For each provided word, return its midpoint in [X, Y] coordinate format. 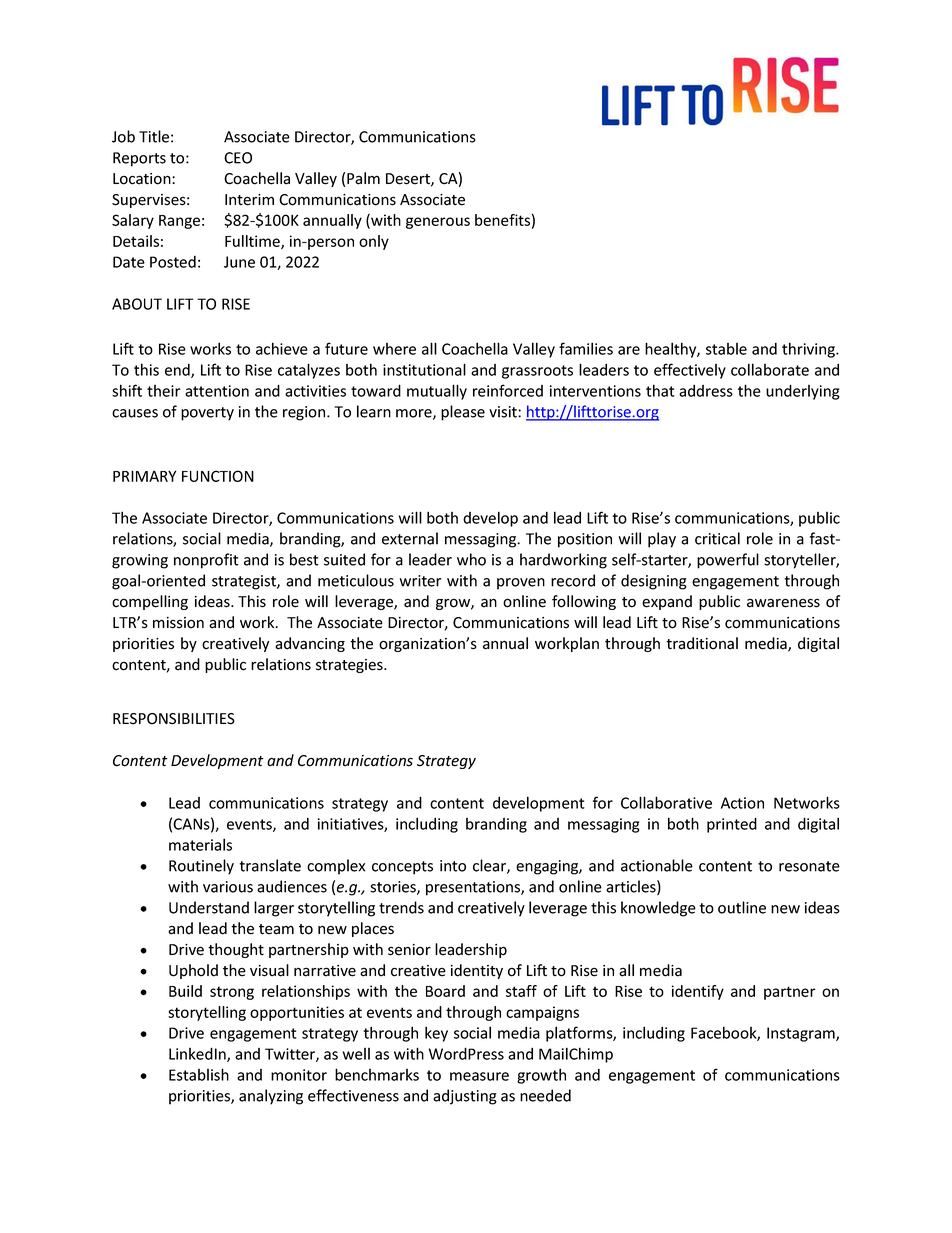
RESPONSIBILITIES [174, 719]
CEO [238, 158]
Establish [199, 1074]
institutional [424, 369]
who [471, 559]
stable [726, 349]
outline [742, 907]
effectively [690, 371]
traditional [702, 643]
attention [217, 391]
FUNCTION [218, 476]
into [453, 866]
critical [717, 538]
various [228, 887]
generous [438, 223]
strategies [350, 666]
